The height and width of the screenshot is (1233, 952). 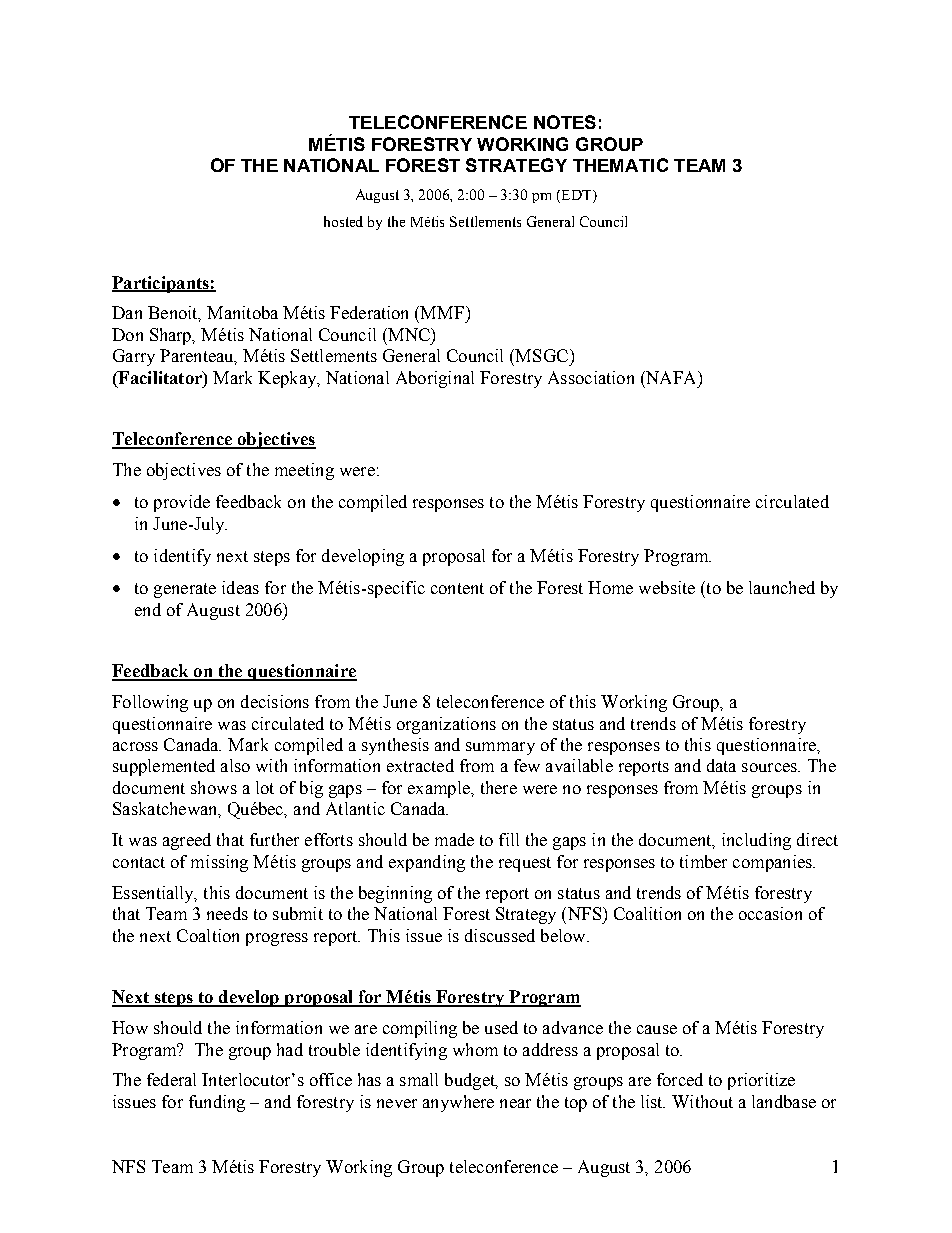 What do you see at coordinates (446, 725) in the screenshot?
I see `organizations` at bounding box center [446, 725].
